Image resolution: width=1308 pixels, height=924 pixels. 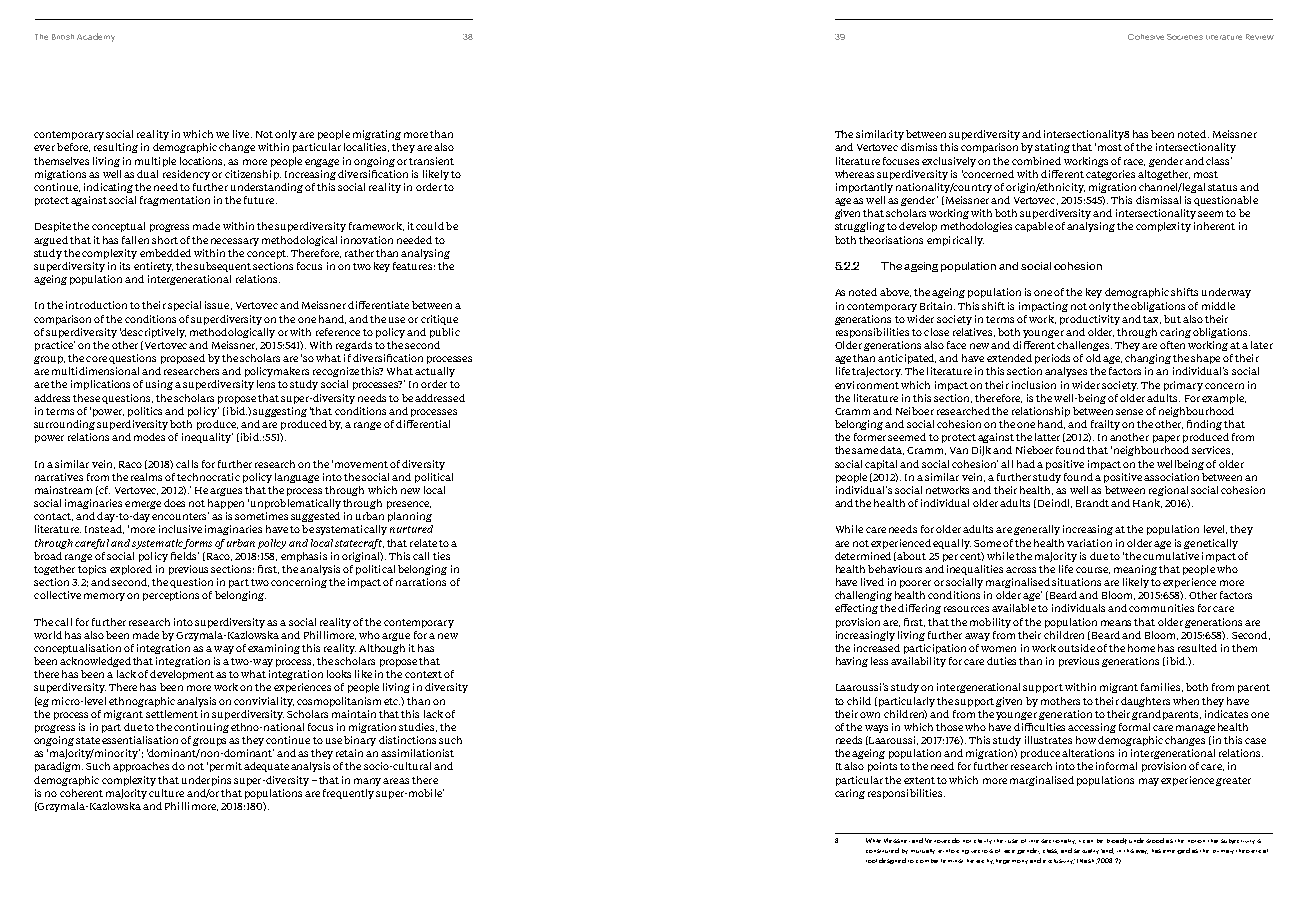 What do you see at coordinates (171, 596) in the screenshot?
I see `perceptions` at bounding box center [171, 596].
